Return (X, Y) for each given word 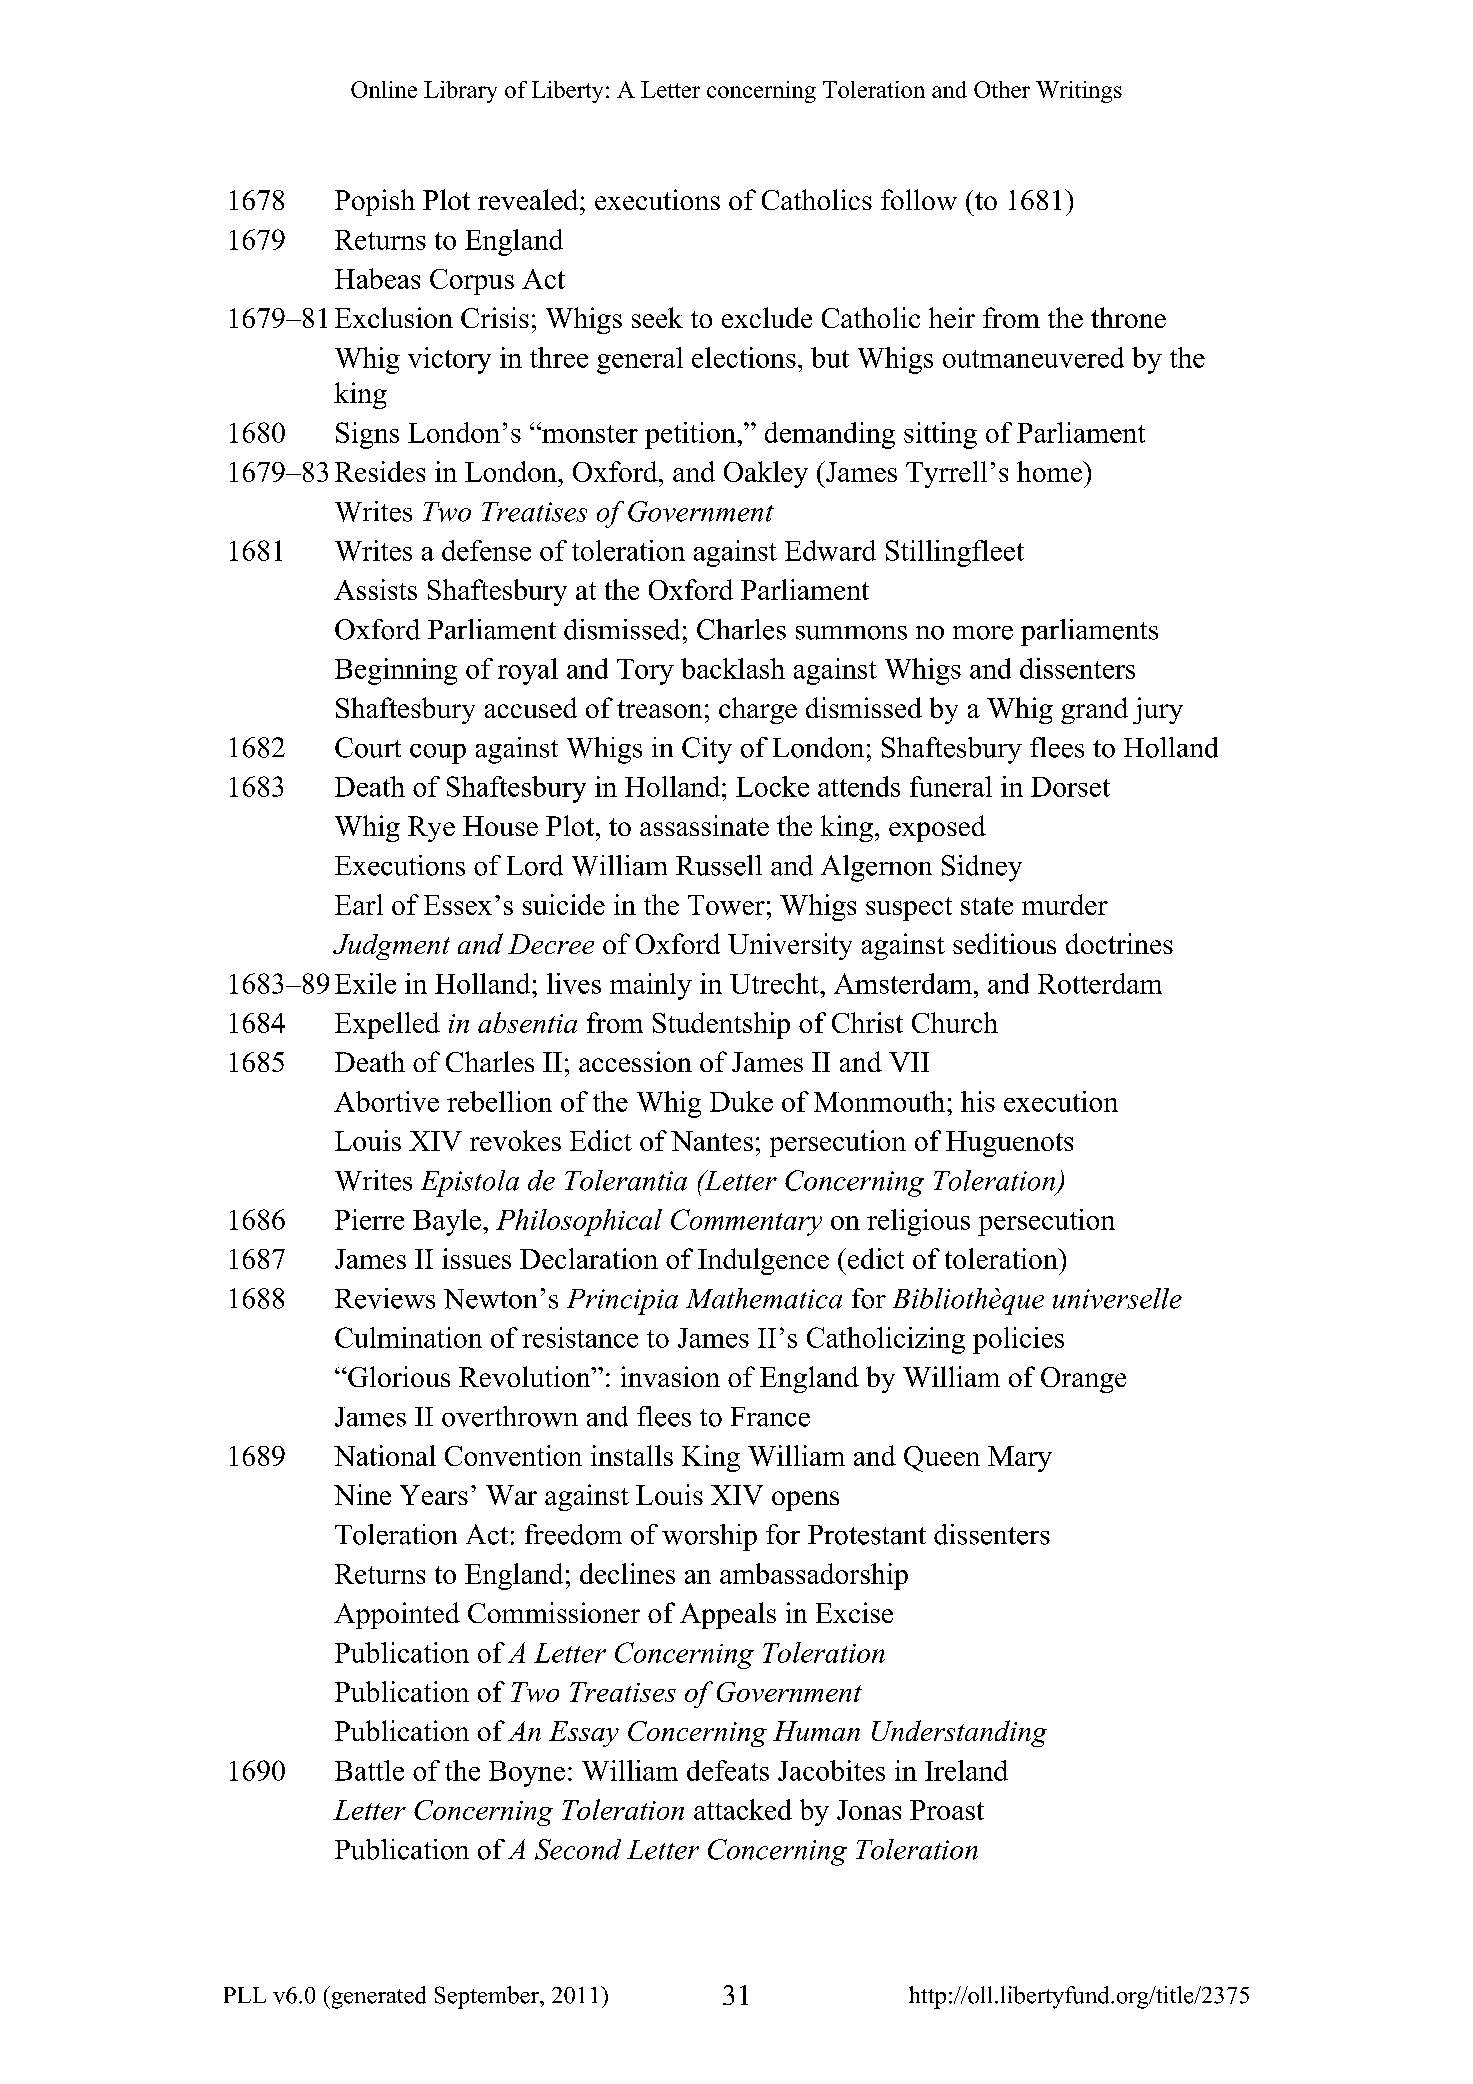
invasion (670, 1376)
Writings (1079, 92)
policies (1018, 1340)
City (707, 750)
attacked (743, 1809)
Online (384, 89)
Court (368, 747)
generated (377, 1997)
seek (657, 317)
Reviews (385, 1298)
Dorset (1070, 787)
